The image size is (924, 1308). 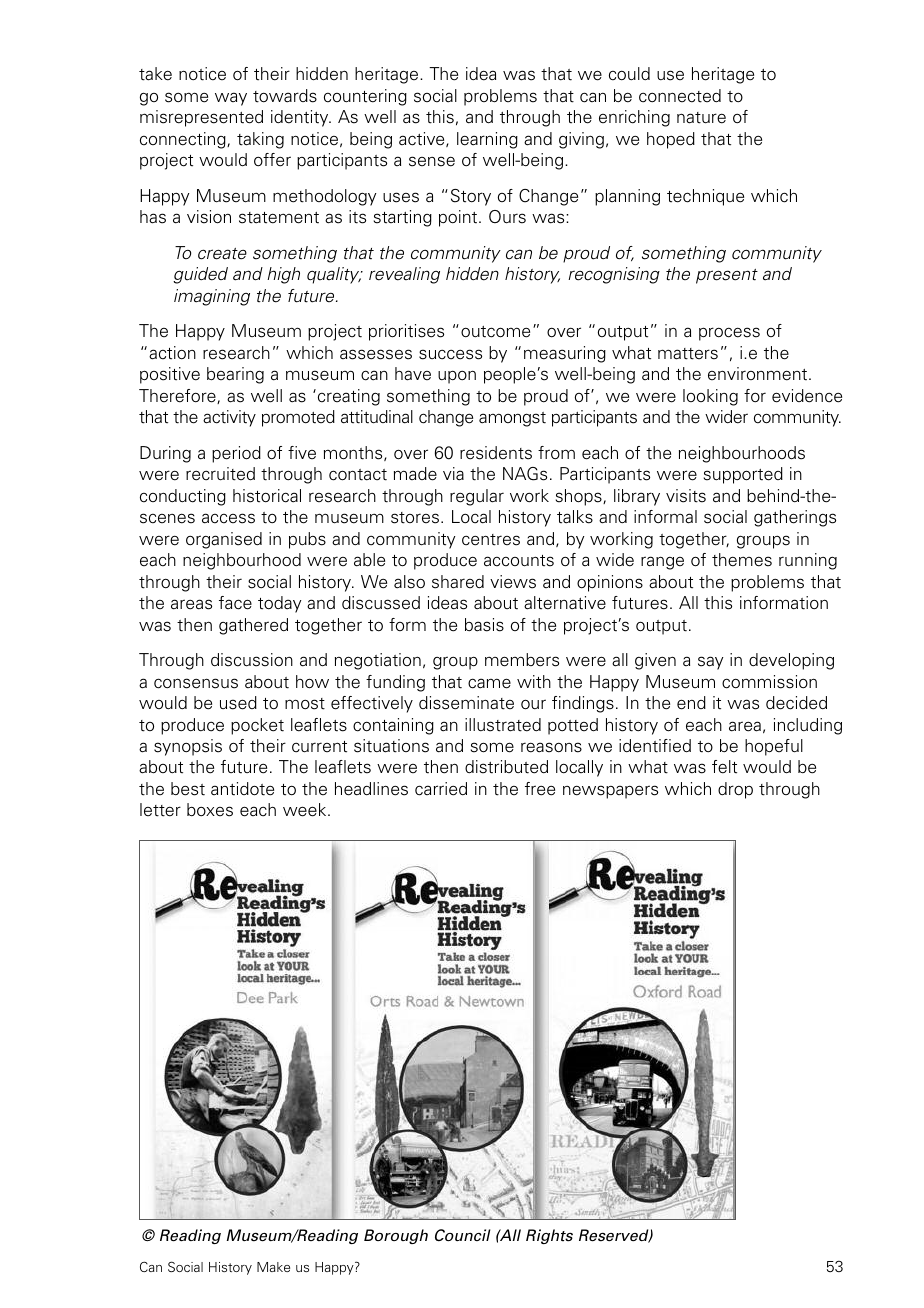 I want to click on Make, so click(x=273, y=1267).
